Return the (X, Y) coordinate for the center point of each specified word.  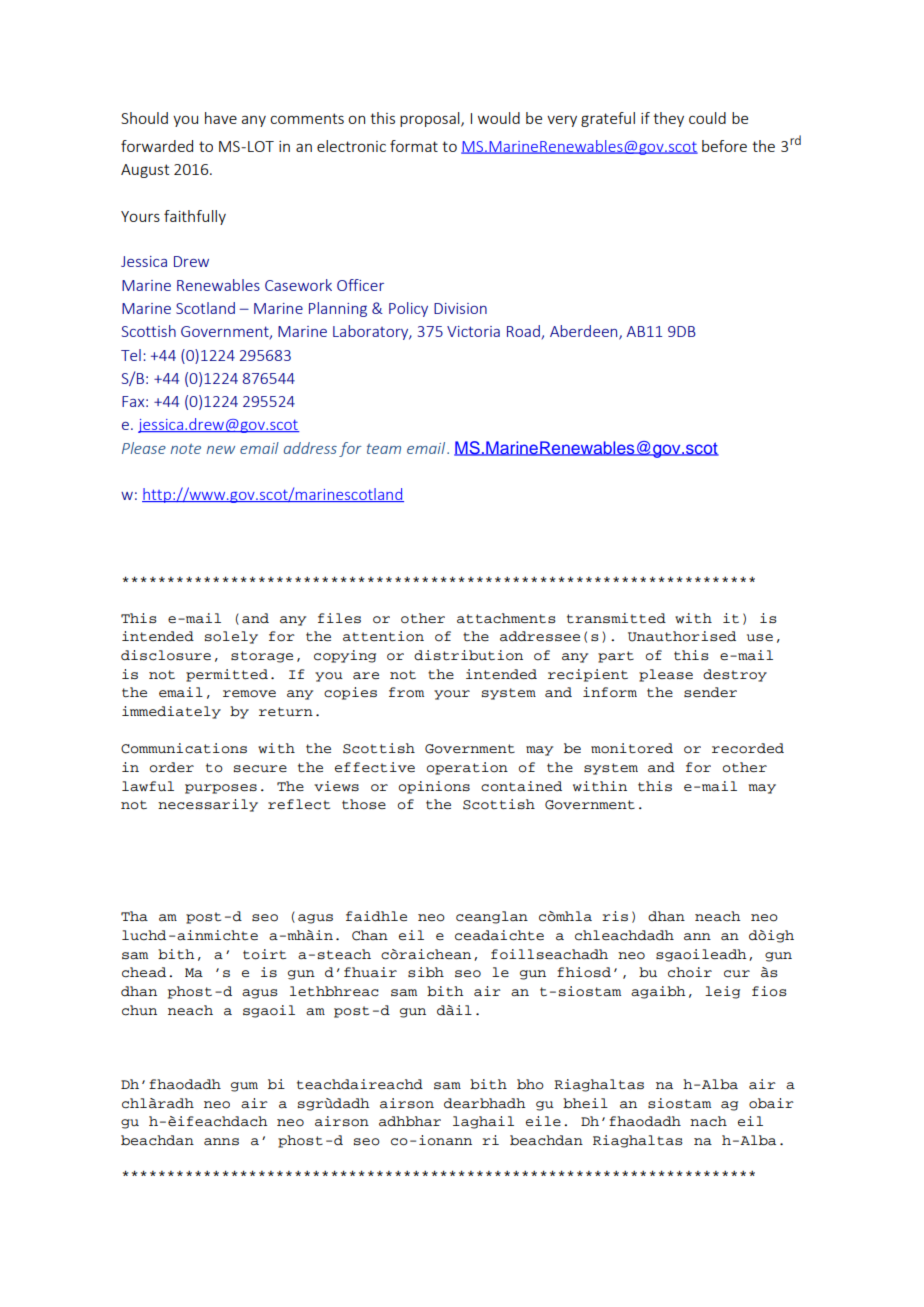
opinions (434, 787)
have (221, 118)
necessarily (208, 805)
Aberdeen (585, 332)
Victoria (473, 331)
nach (708, 1121)
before (724, 146)
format (414, 146)
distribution (468, 655)
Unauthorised (682, 636)
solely (231, 637)
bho (530, 1084)
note (186, 449)
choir (690, 972)
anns (221, 1142)
